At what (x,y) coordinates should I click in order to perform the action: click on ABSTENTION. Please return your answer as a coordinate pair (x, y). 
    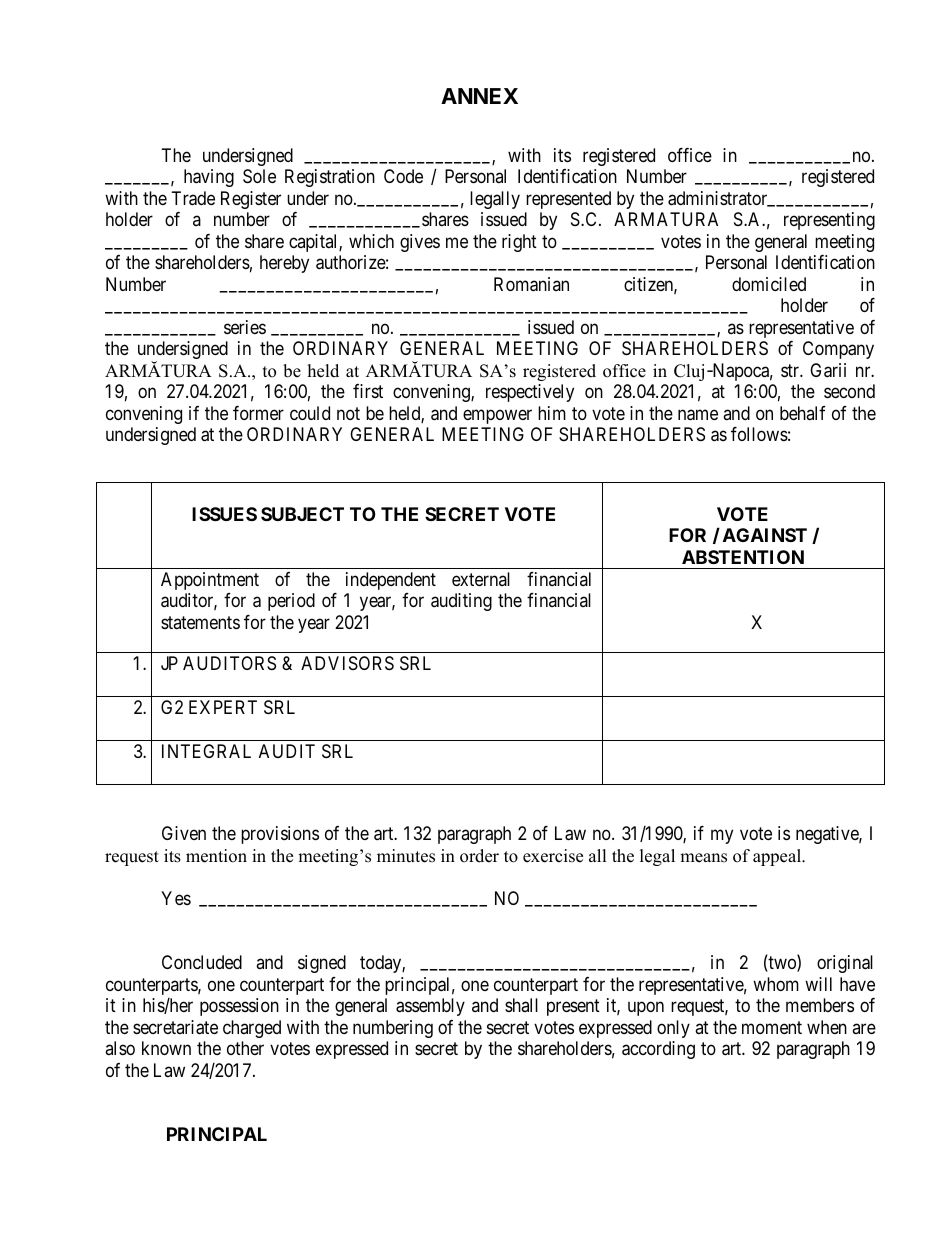
    Looking at the image, I should click on (743, 557).
